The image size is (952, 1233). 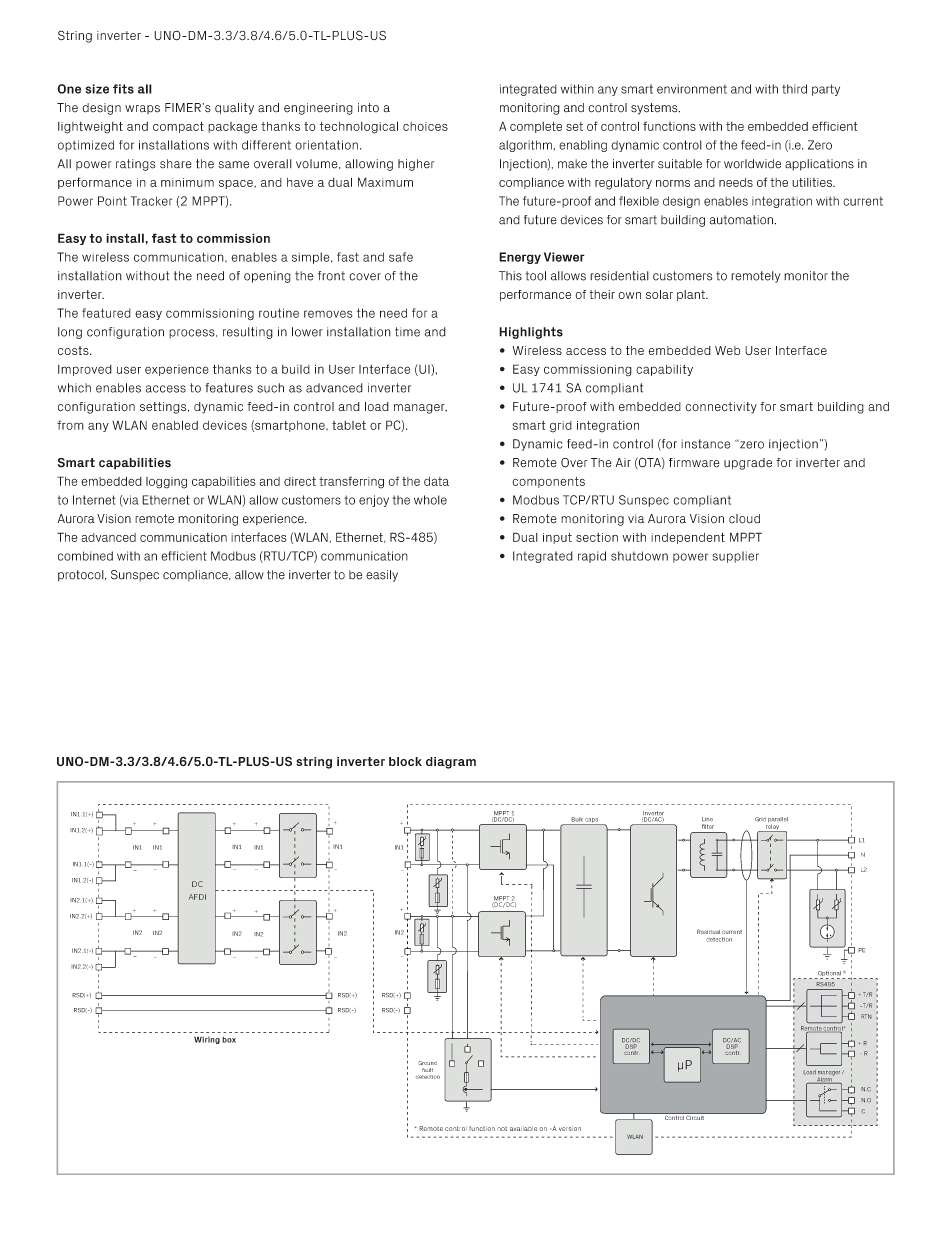 What do you see at coordinates (178, 127) in the page?
I see `compact` at bounding box center [178, 127].
